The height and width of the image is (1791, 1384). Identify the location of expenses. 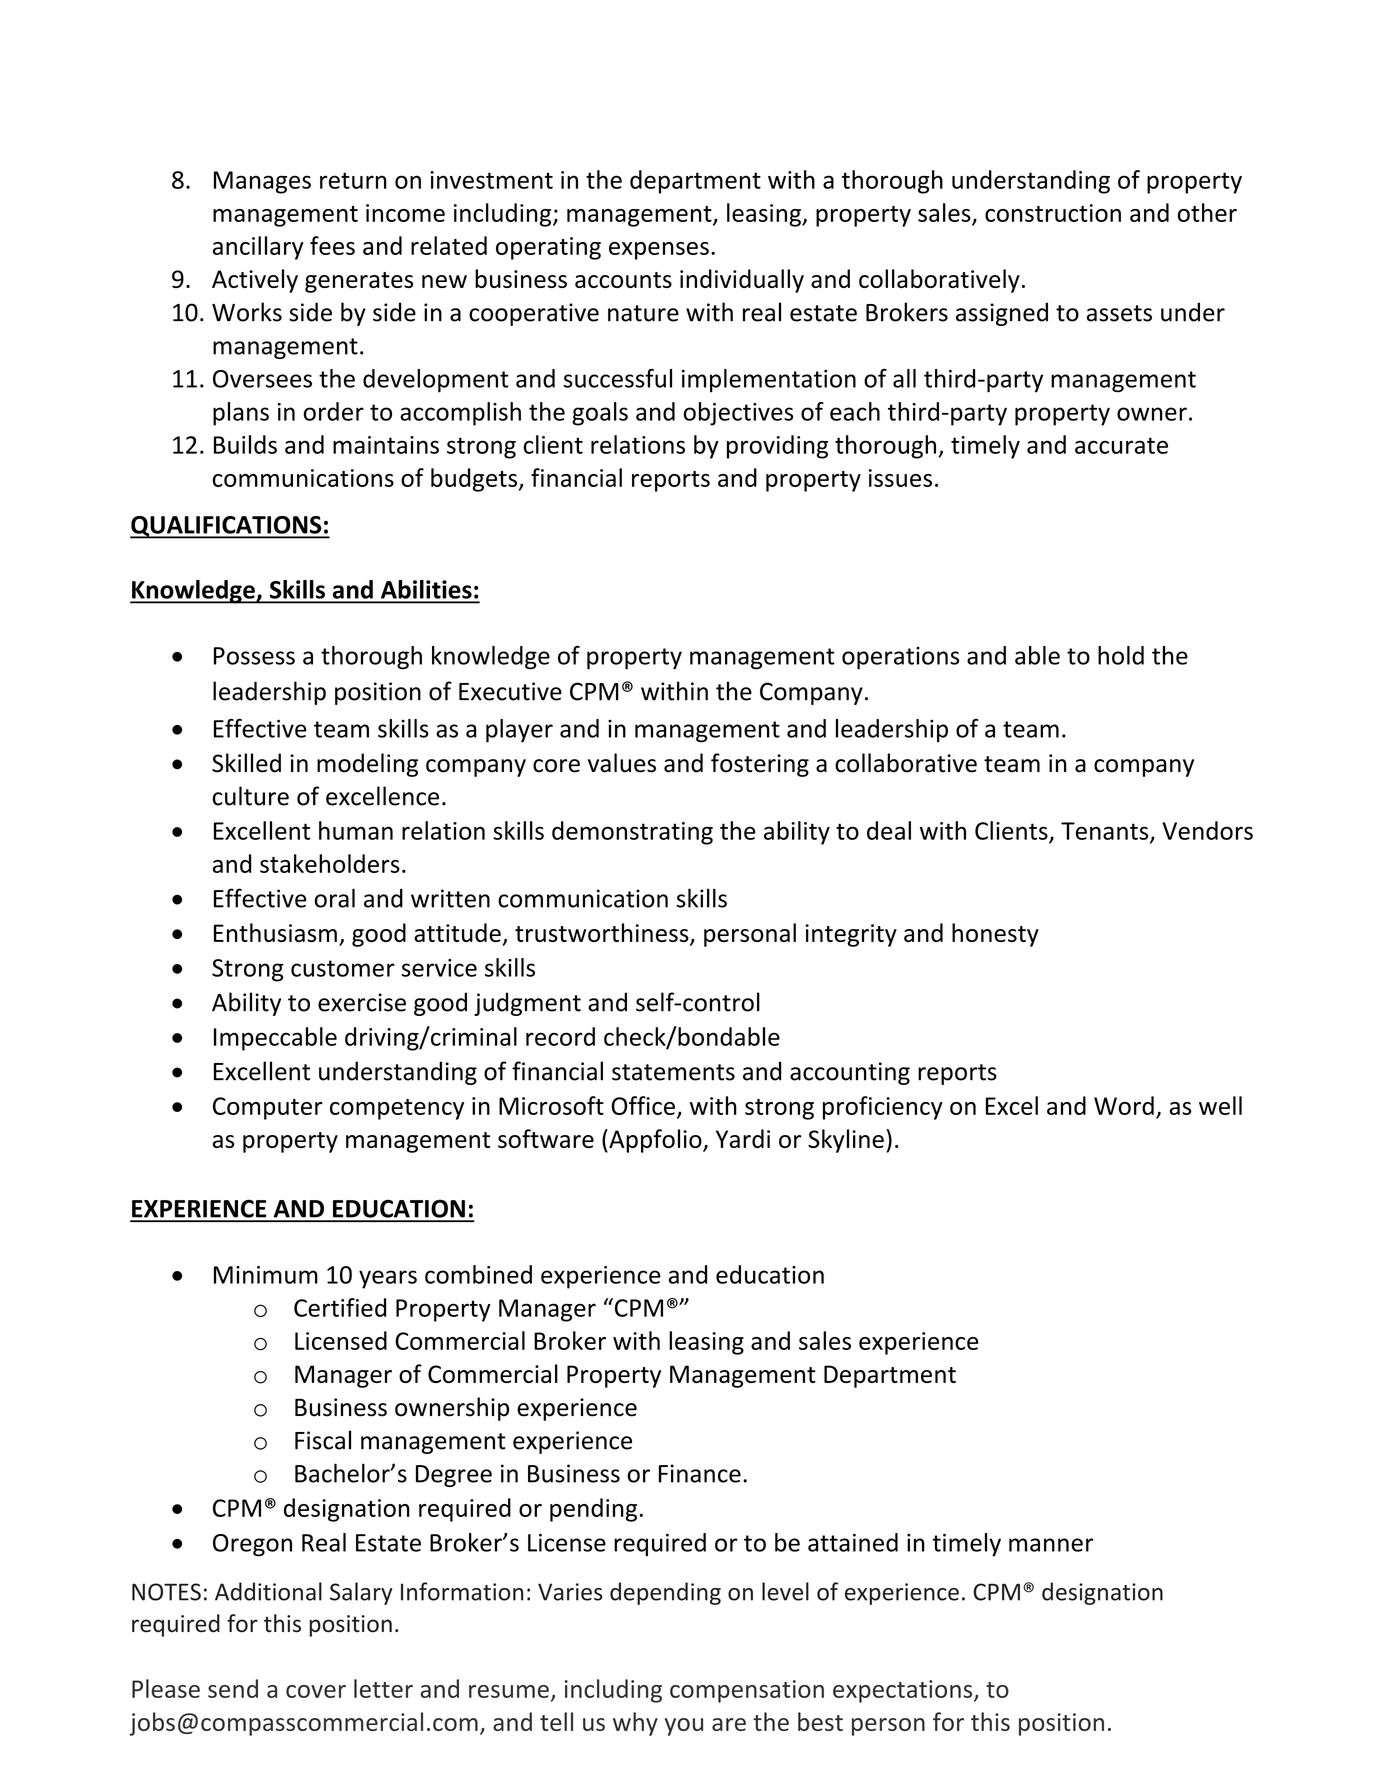
(659, 251).
